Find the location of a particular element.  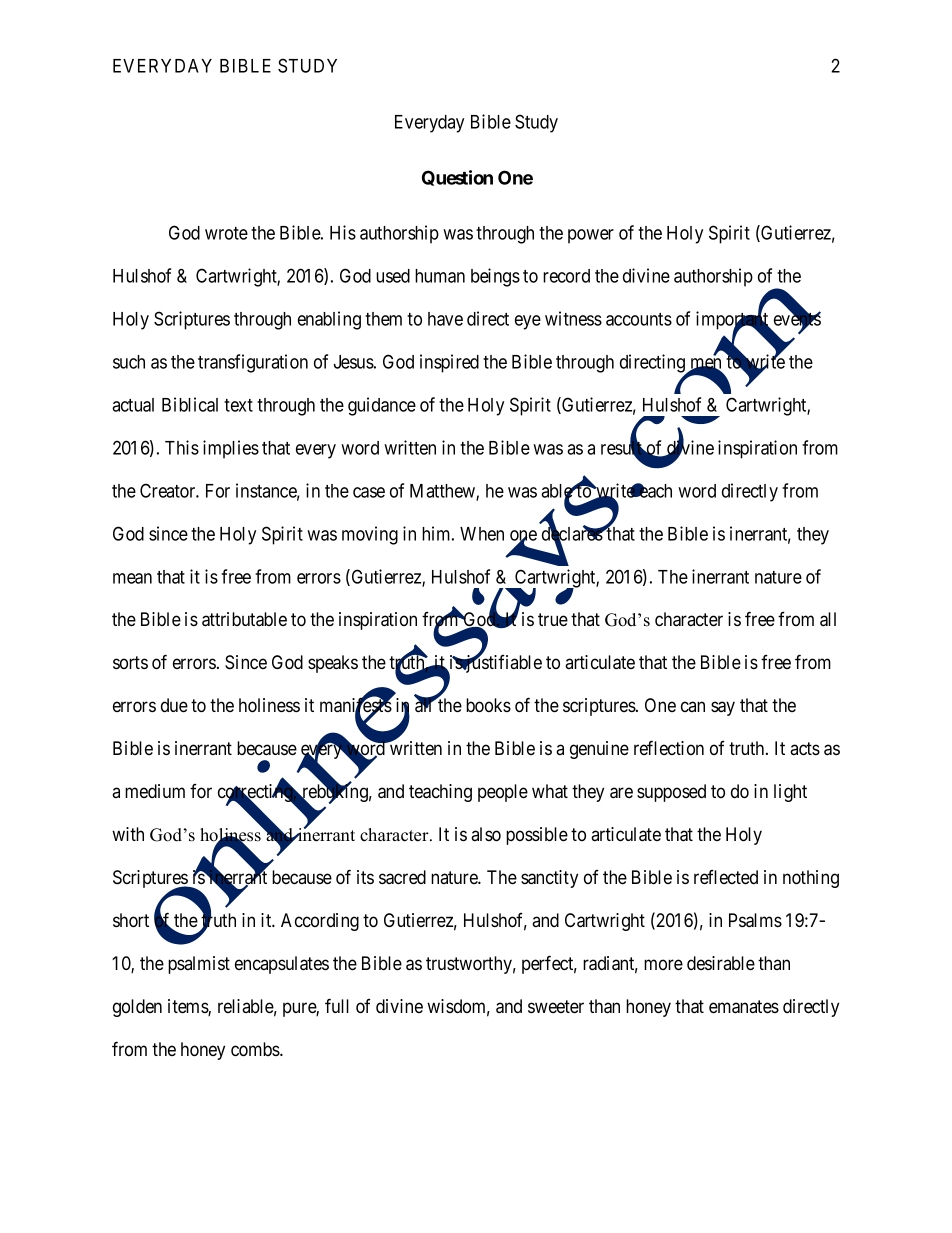

Question is located at coordinates (457, 178).
